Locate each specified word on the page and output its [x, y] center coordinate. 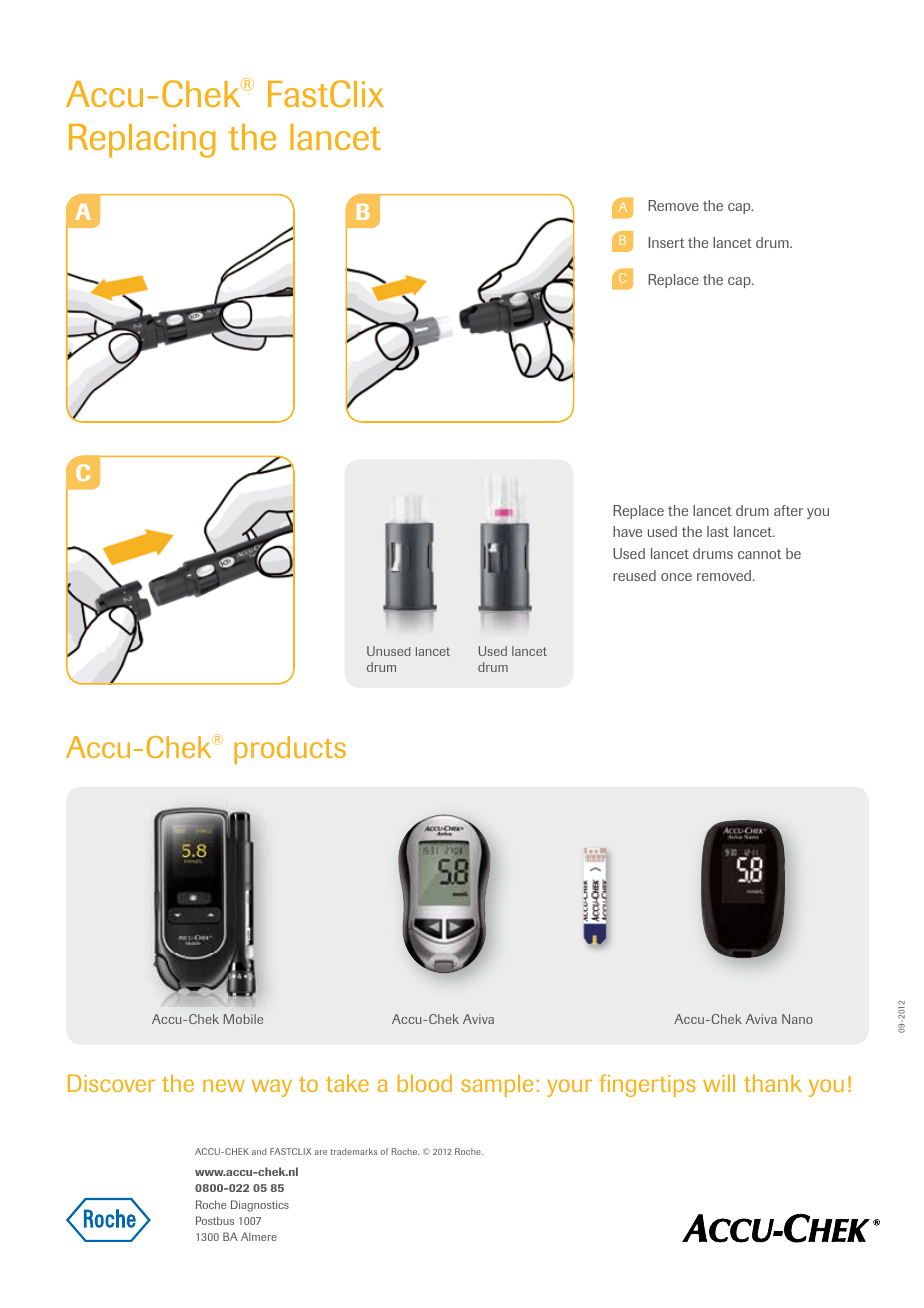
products [290, 750]
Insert [666, 242]
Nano [797, 1019]
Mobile [243, 1019]
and [259, 1151]
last [718, 531]
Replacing [142, 141]
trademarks [354, 1151]
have [627, 531]
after [788, 510]
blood [425, 1083]
